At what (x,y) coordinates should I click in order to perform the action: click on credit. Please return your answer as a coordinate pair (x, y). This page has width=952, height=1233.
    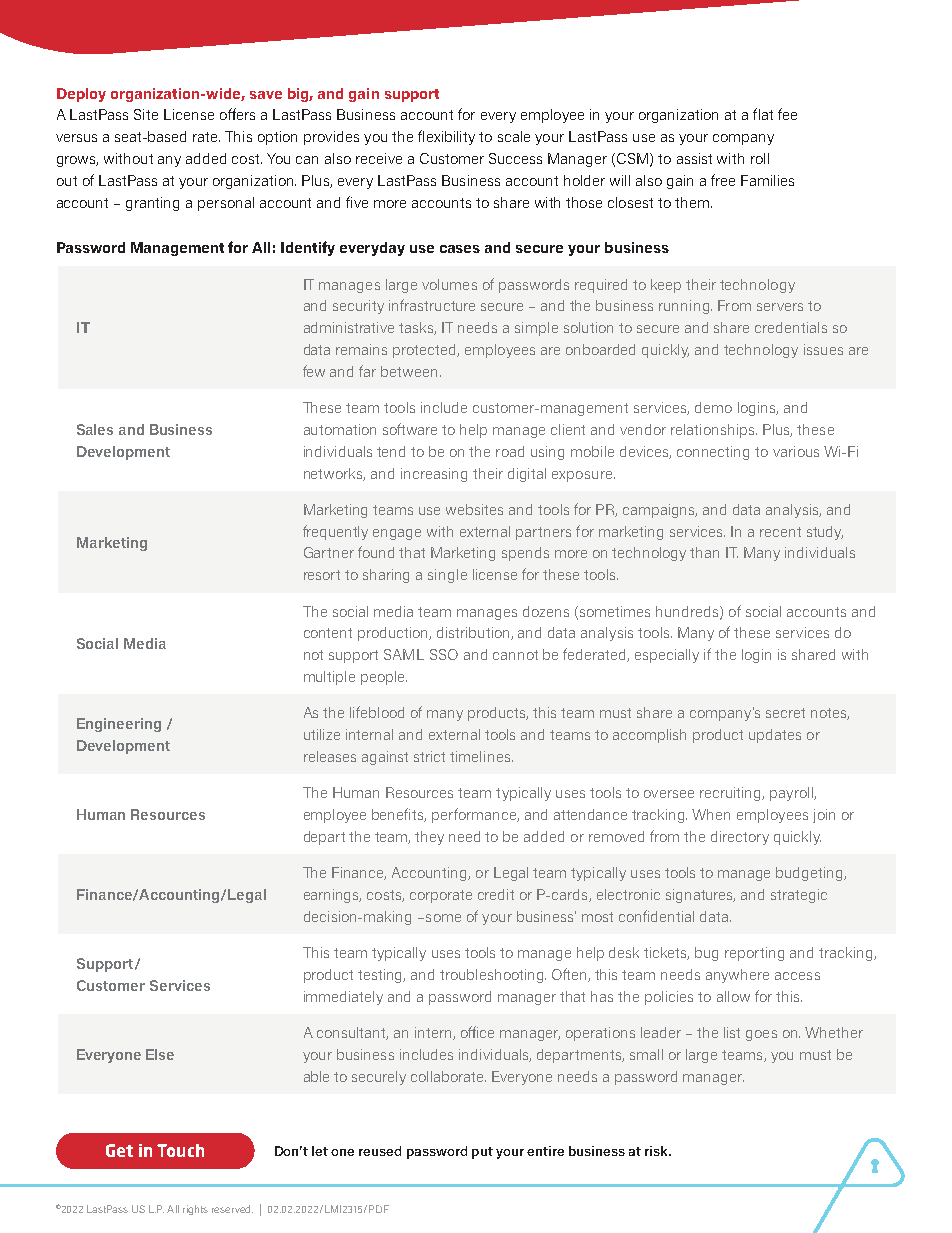
    Looking at the image, I should click on (496, 894).
